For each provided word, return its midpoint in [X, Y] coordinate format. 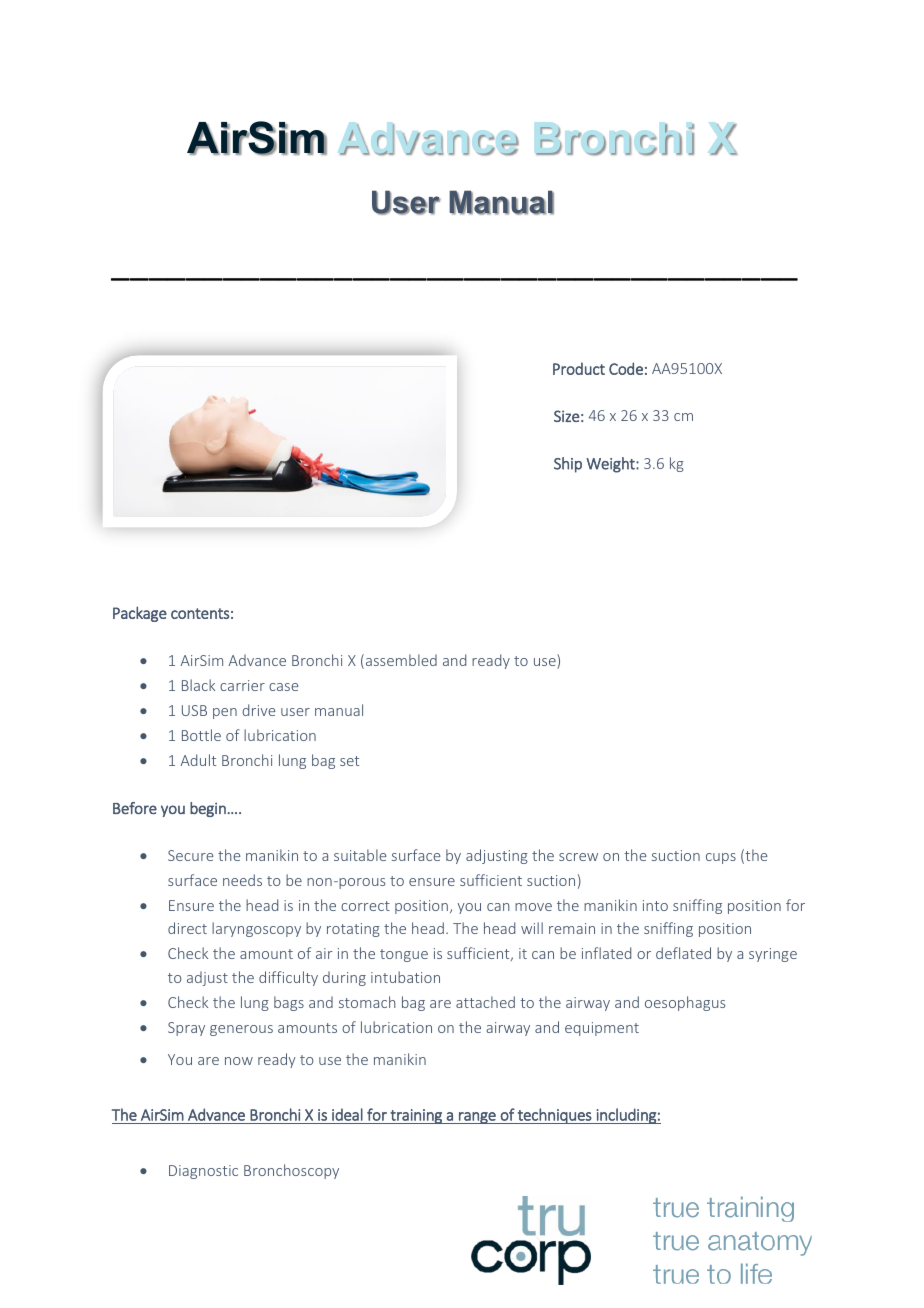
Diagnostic [203, 1172]
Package [140, 614]
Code [626, 368]
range [477, 1118]
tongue [404, 955]
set [349, 761]
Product [579, 368]
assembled [400, 661]
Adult [198, 760]
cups [721, 858]
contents [200, 613]
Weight [611, 465]
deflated [683, 953]
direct [187, 928]
